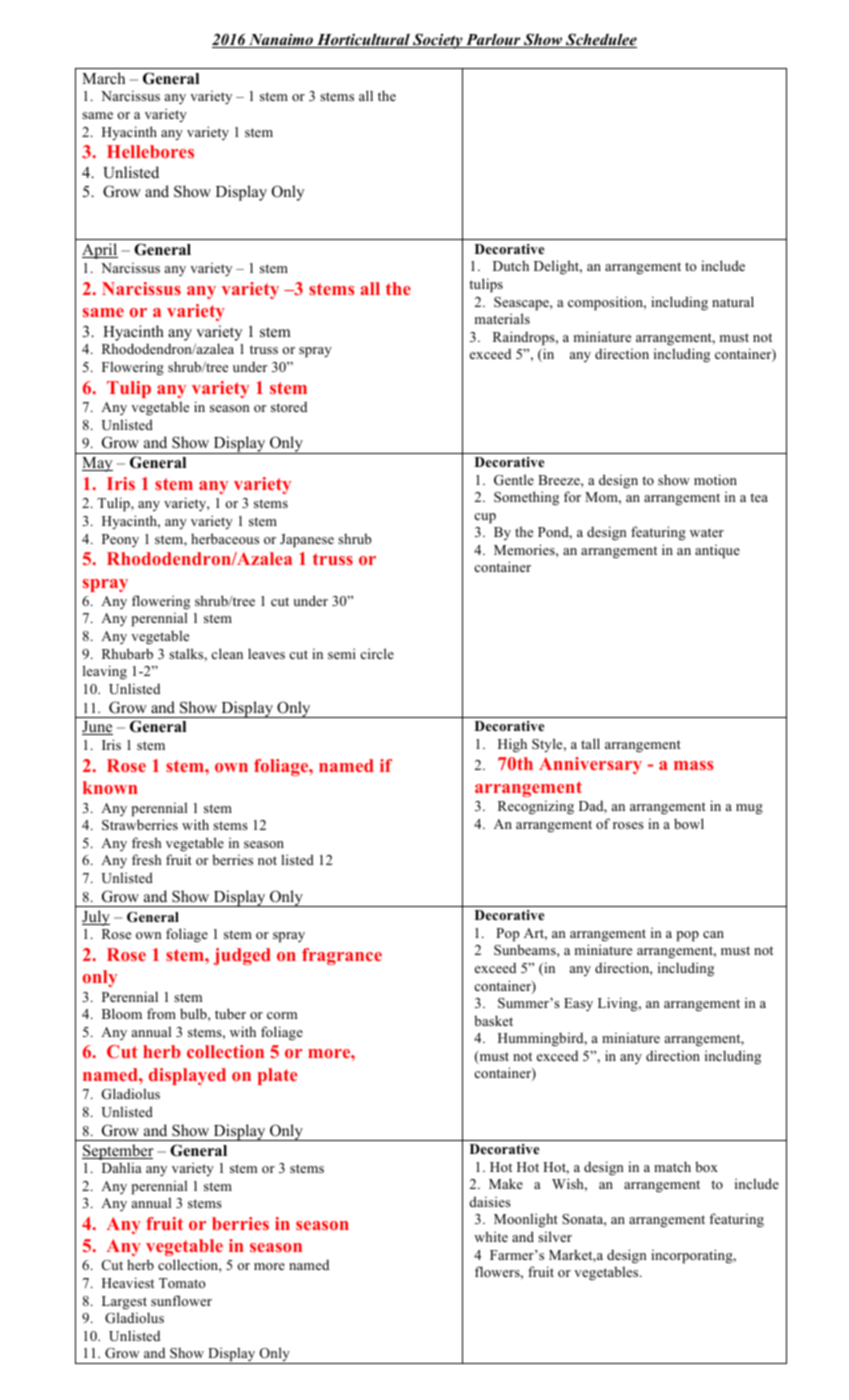  What do you see at coordinates (493, 40) in the screenshot?
I see `Parlour` at bounding box center [493, 40].
